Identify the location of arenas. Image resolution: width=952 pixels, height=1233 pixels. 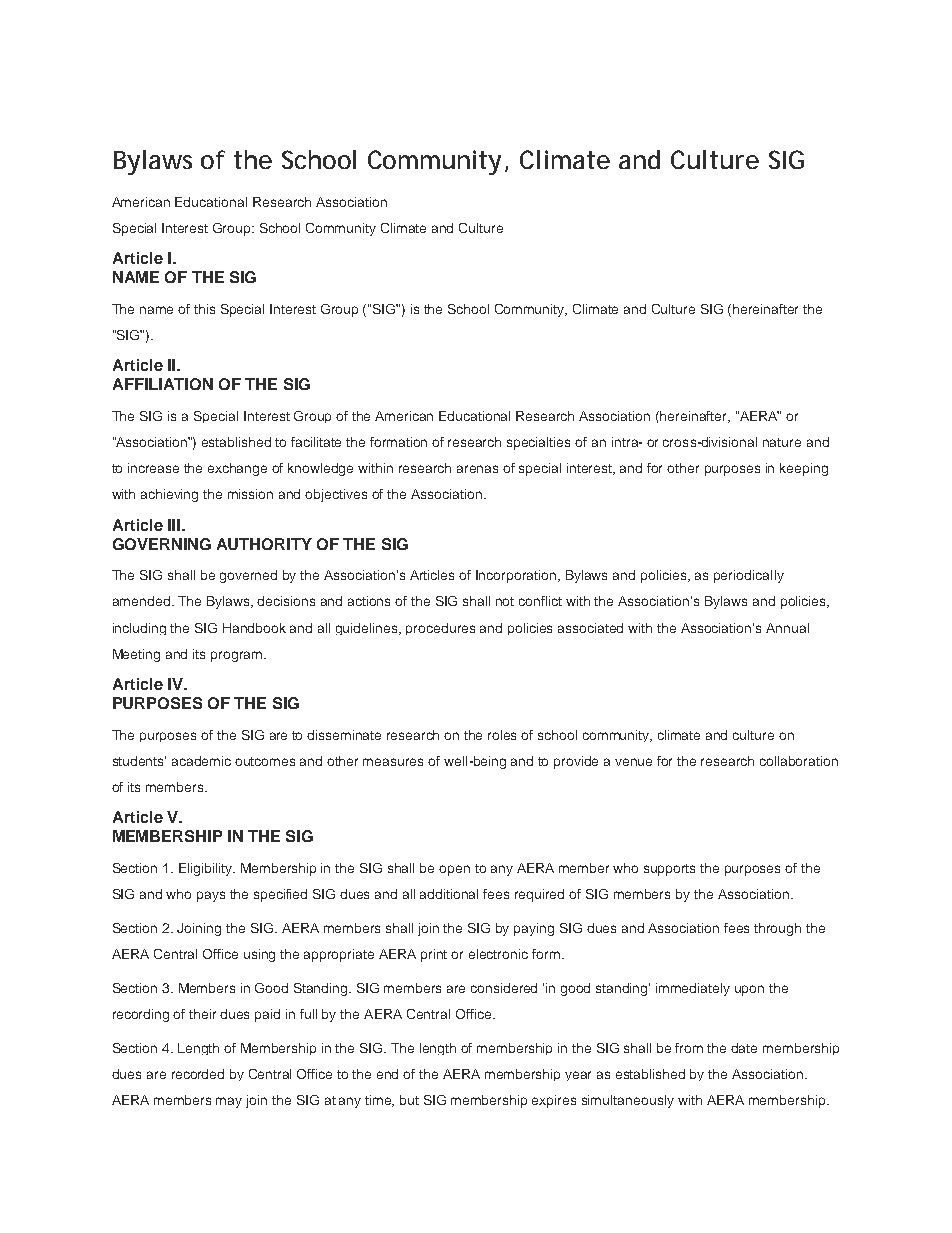
(477, 469).
